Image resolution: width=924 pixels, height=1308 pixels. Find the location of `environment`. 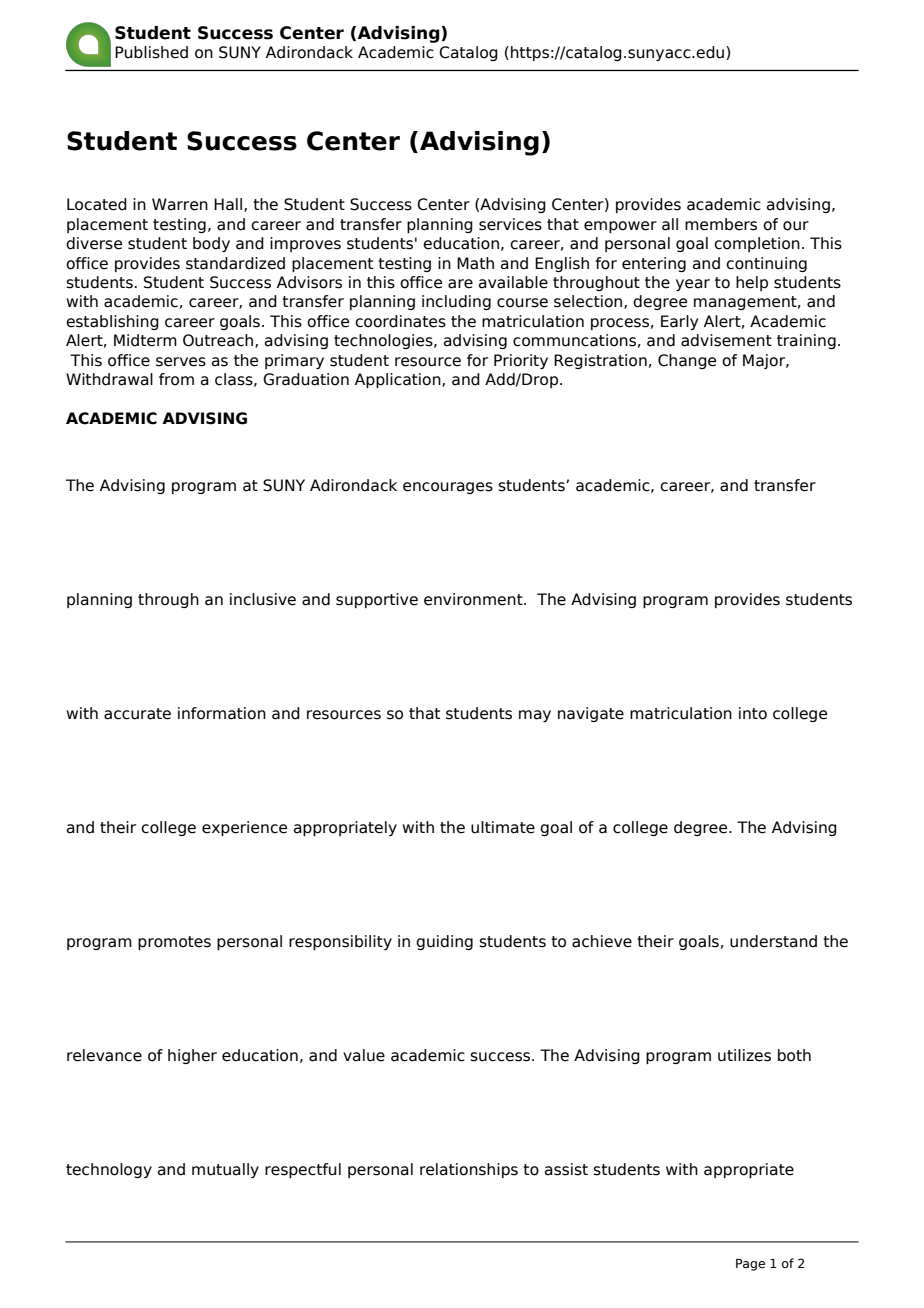

environment is located at coordinates (474, 599).
